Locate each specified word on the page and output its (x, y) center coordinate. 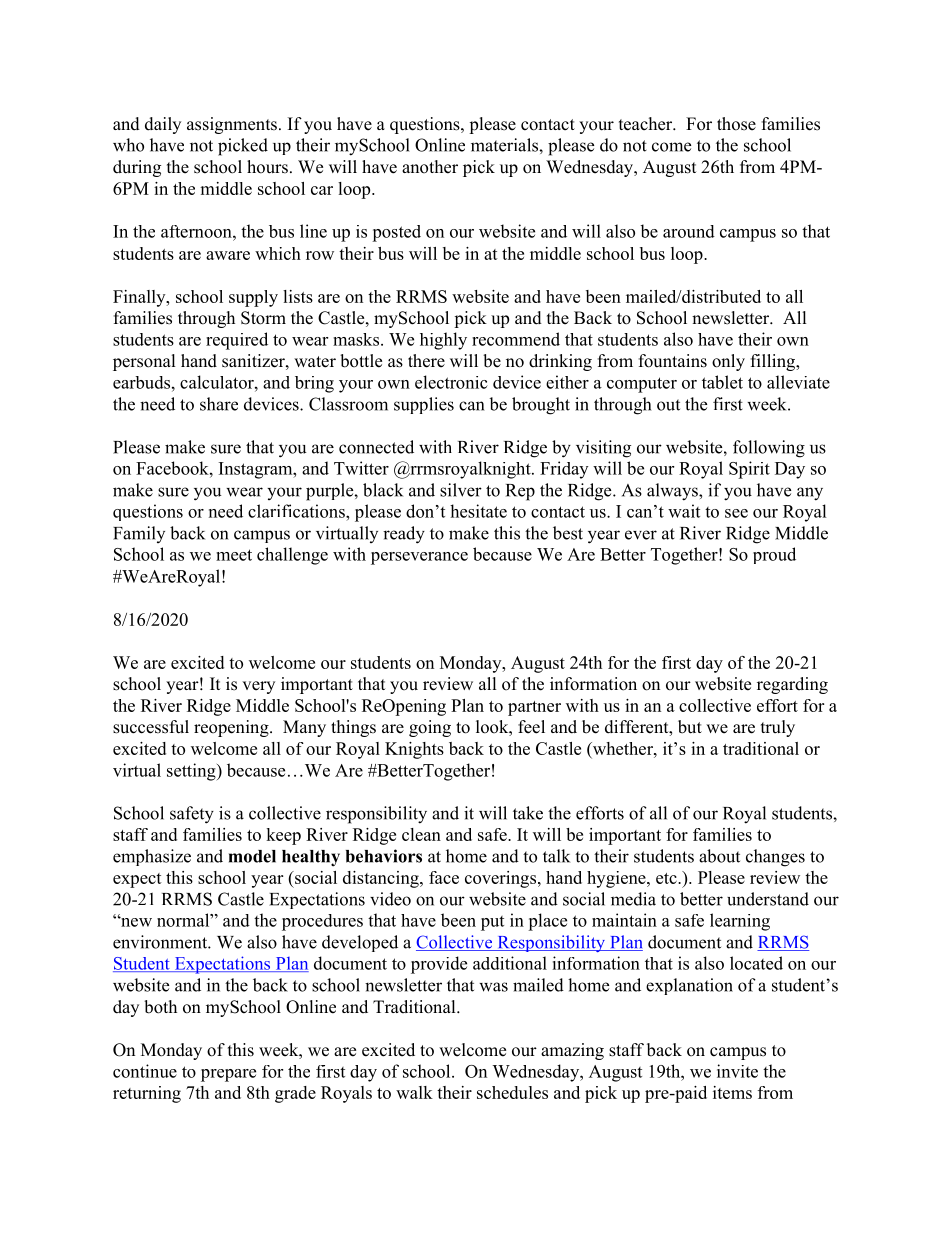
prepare (228, 1075)
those (736, 124)
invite (737, 1071)
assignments (232, 125)
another (430, 167)
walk (414, 1092)
